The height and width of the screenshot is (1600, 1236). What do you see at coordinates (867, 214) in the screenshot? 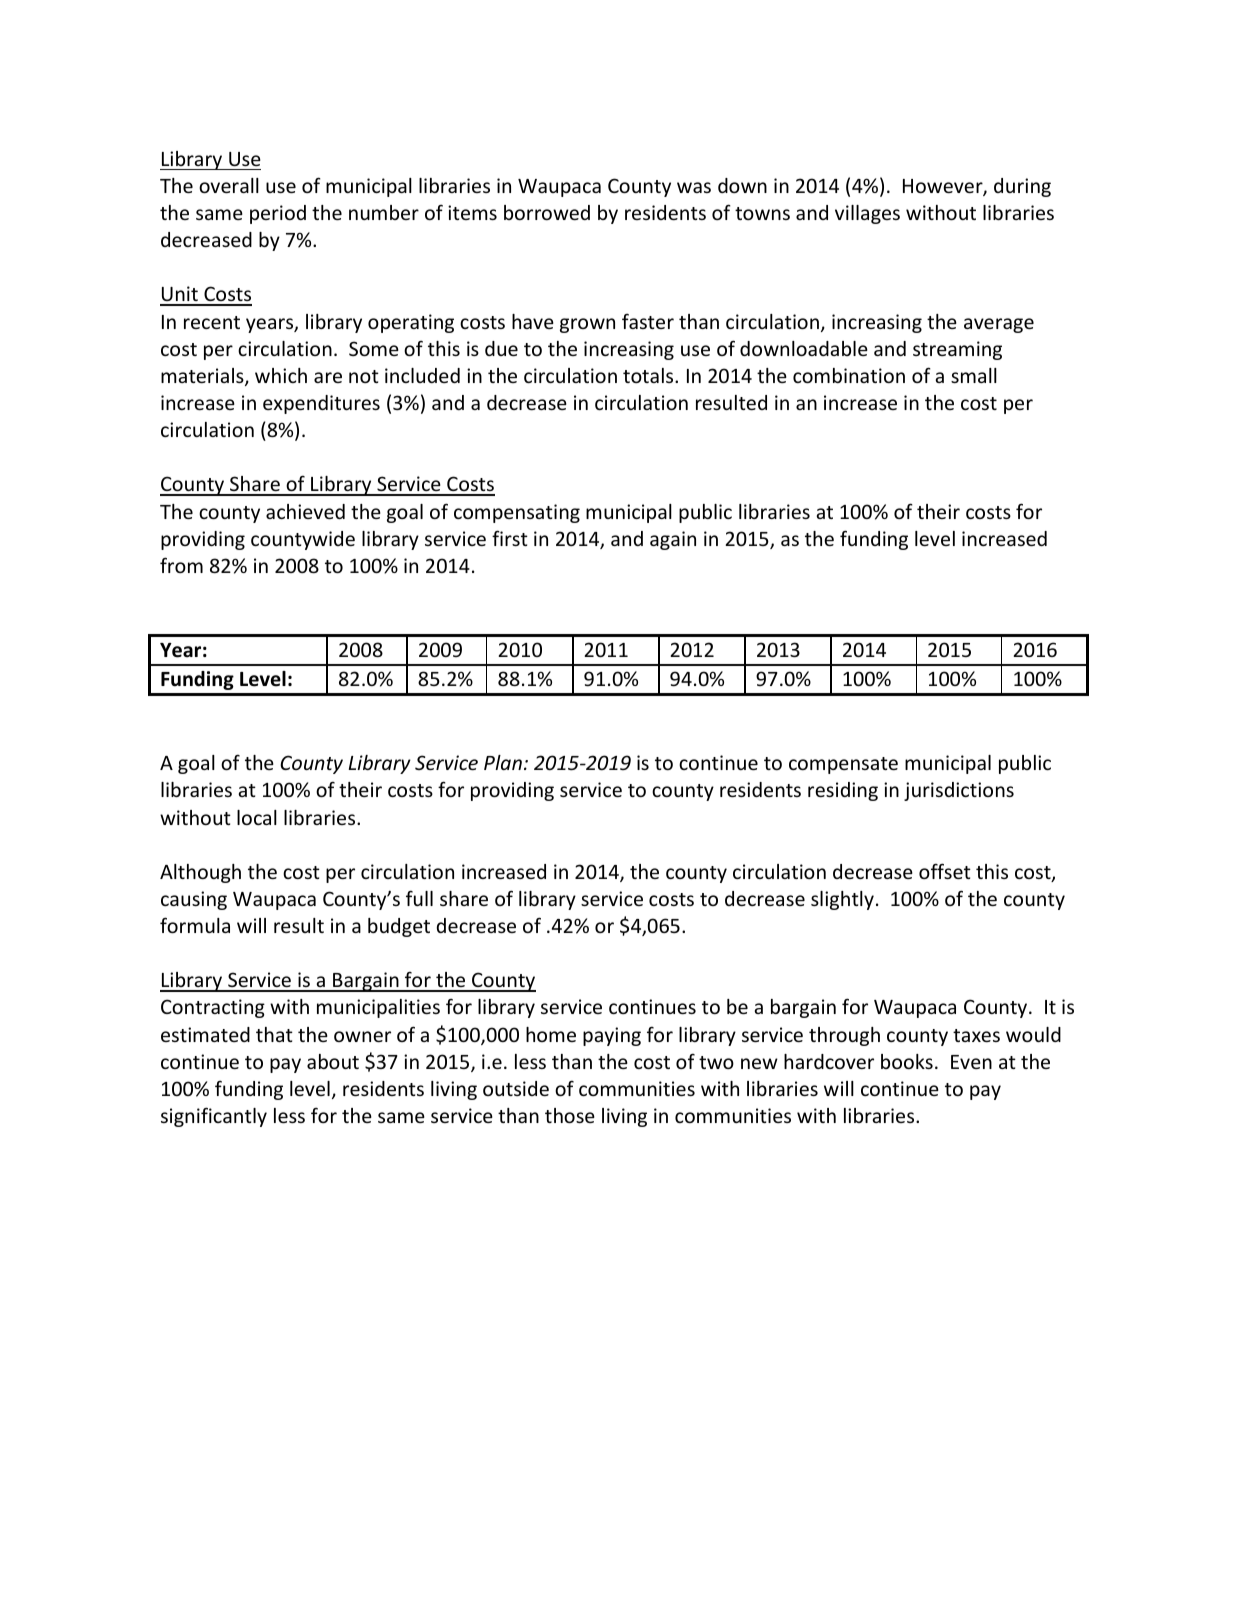
I see `villages` at bounding box center [867, 214].
